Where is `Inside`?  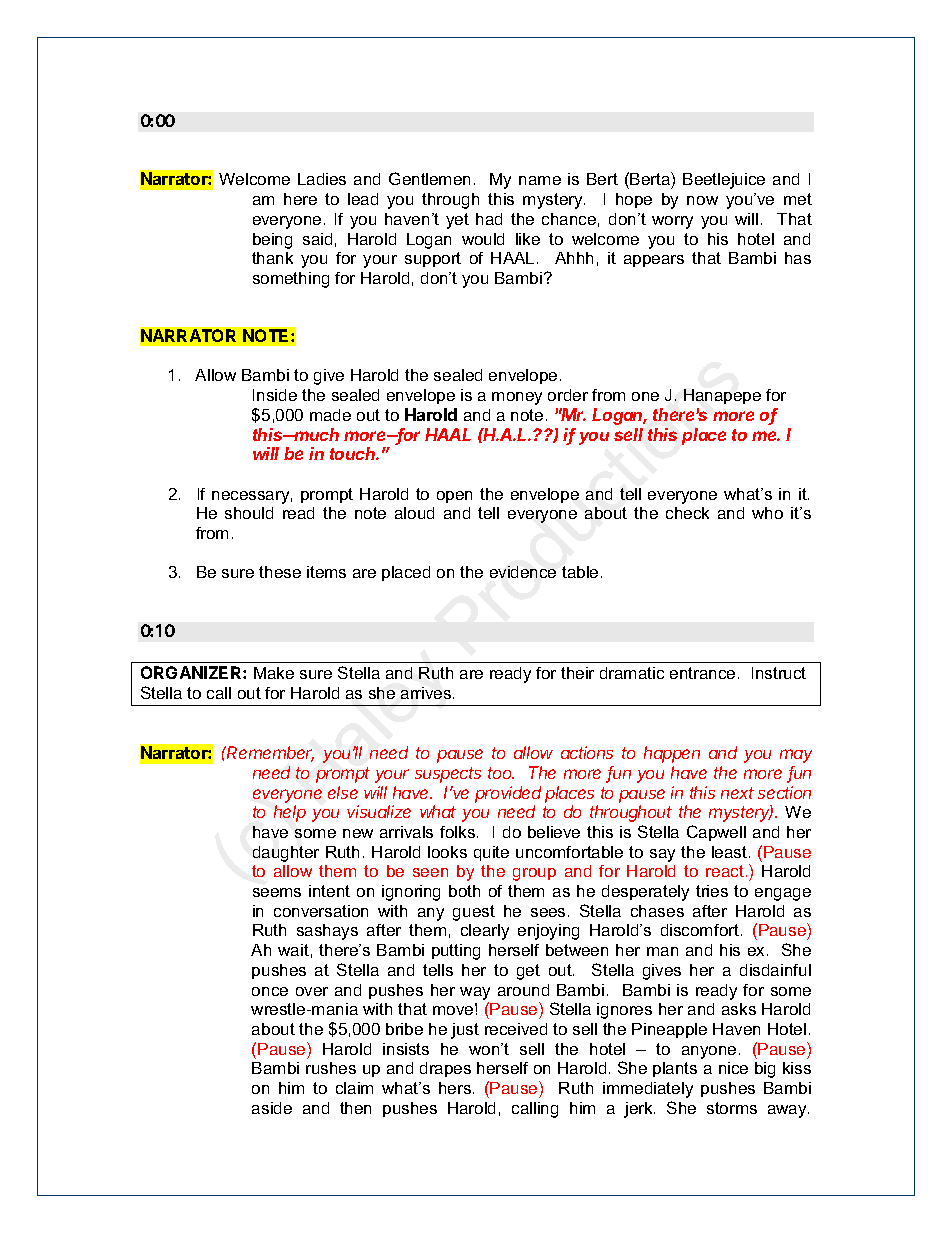
Inside is located at coordinates (275, 395).
